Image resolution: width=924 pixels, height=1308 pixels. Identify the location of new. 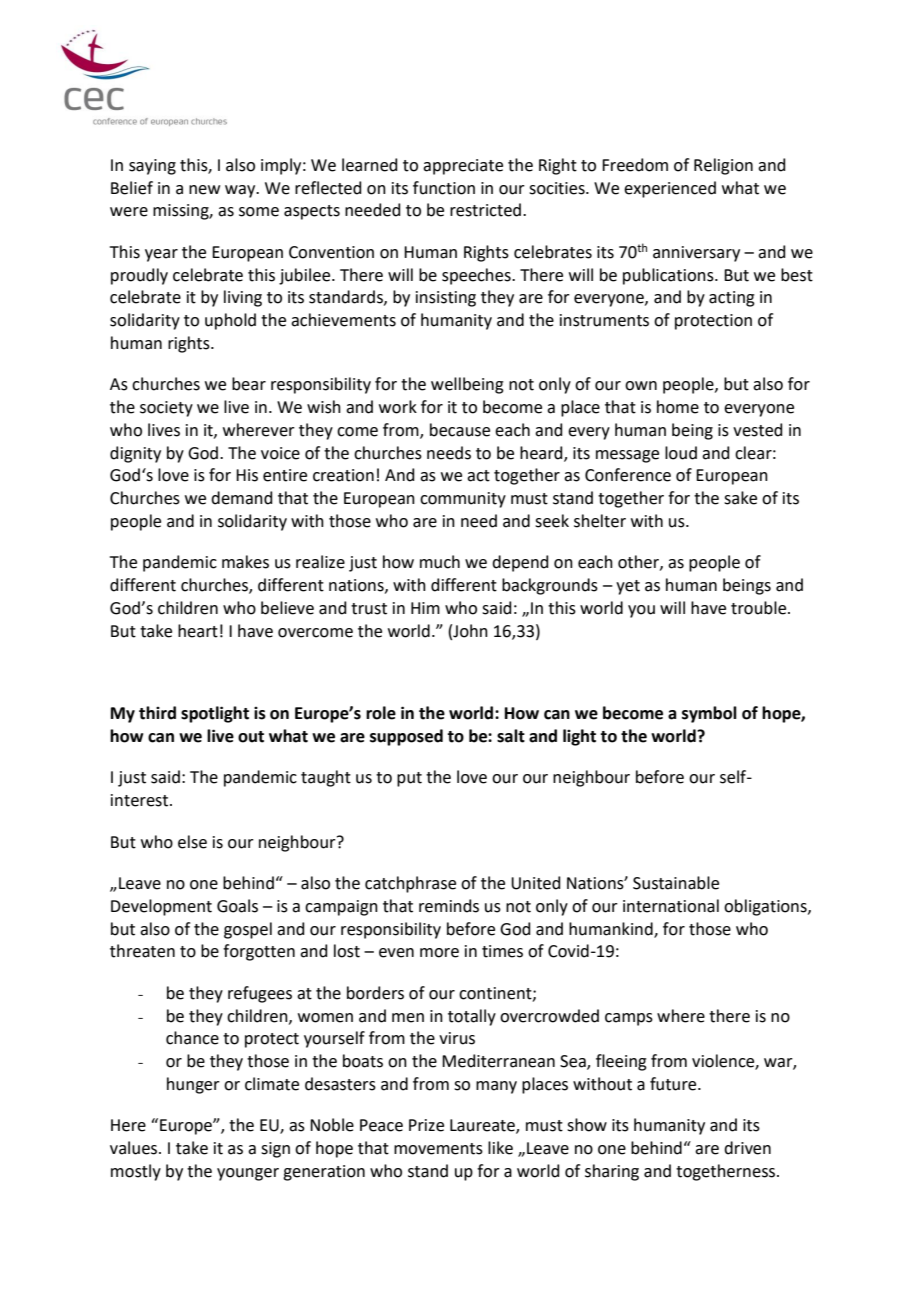
(204, 190).
